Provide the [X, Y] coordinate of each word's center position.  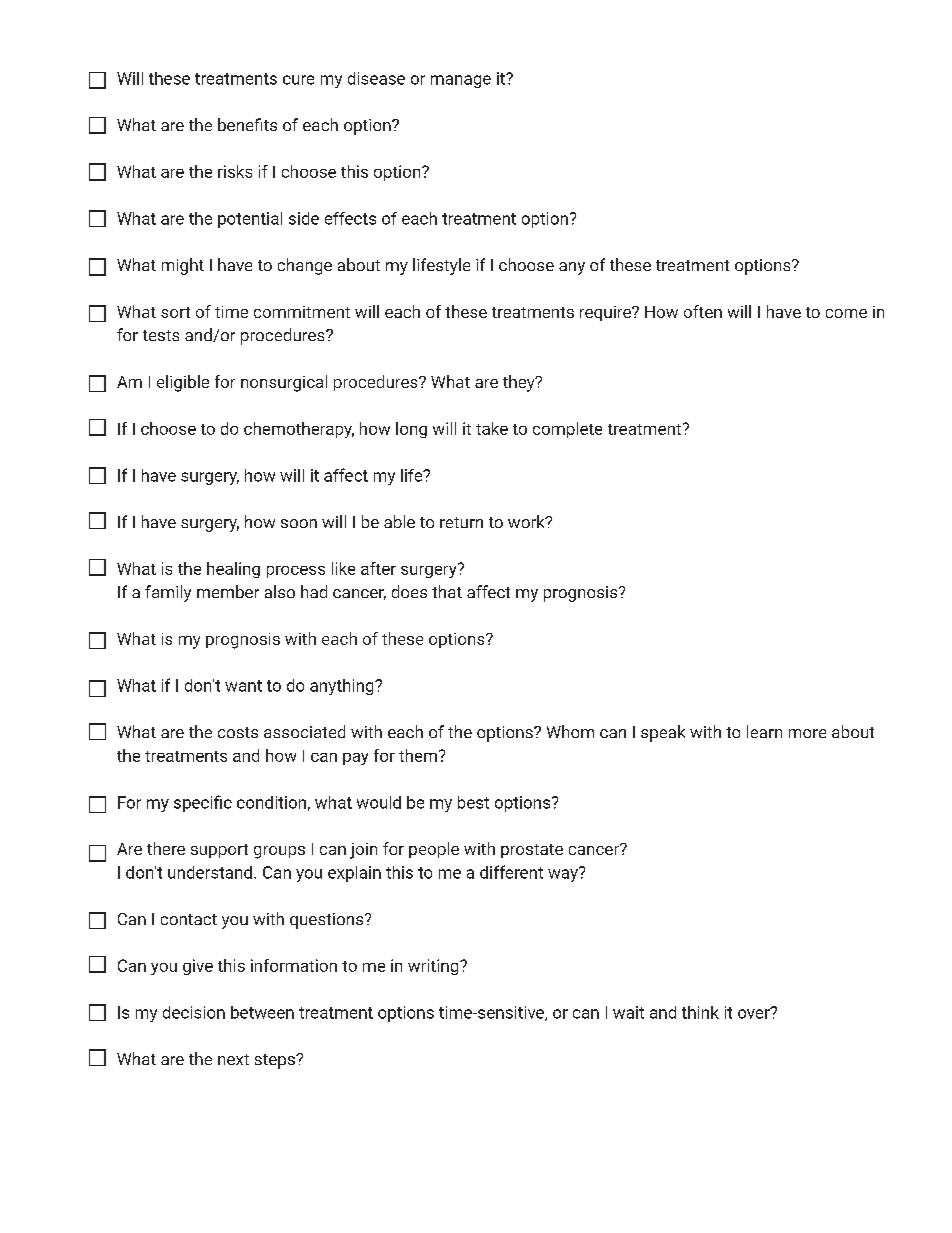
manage [461, 81]
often [703, 311]
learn [764, 731]
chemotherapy [299, 430]
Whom [570, 731]
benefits [247, 124]
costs [238, 732]
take [492, 428]
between [262, 1012]
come [846, 313]
